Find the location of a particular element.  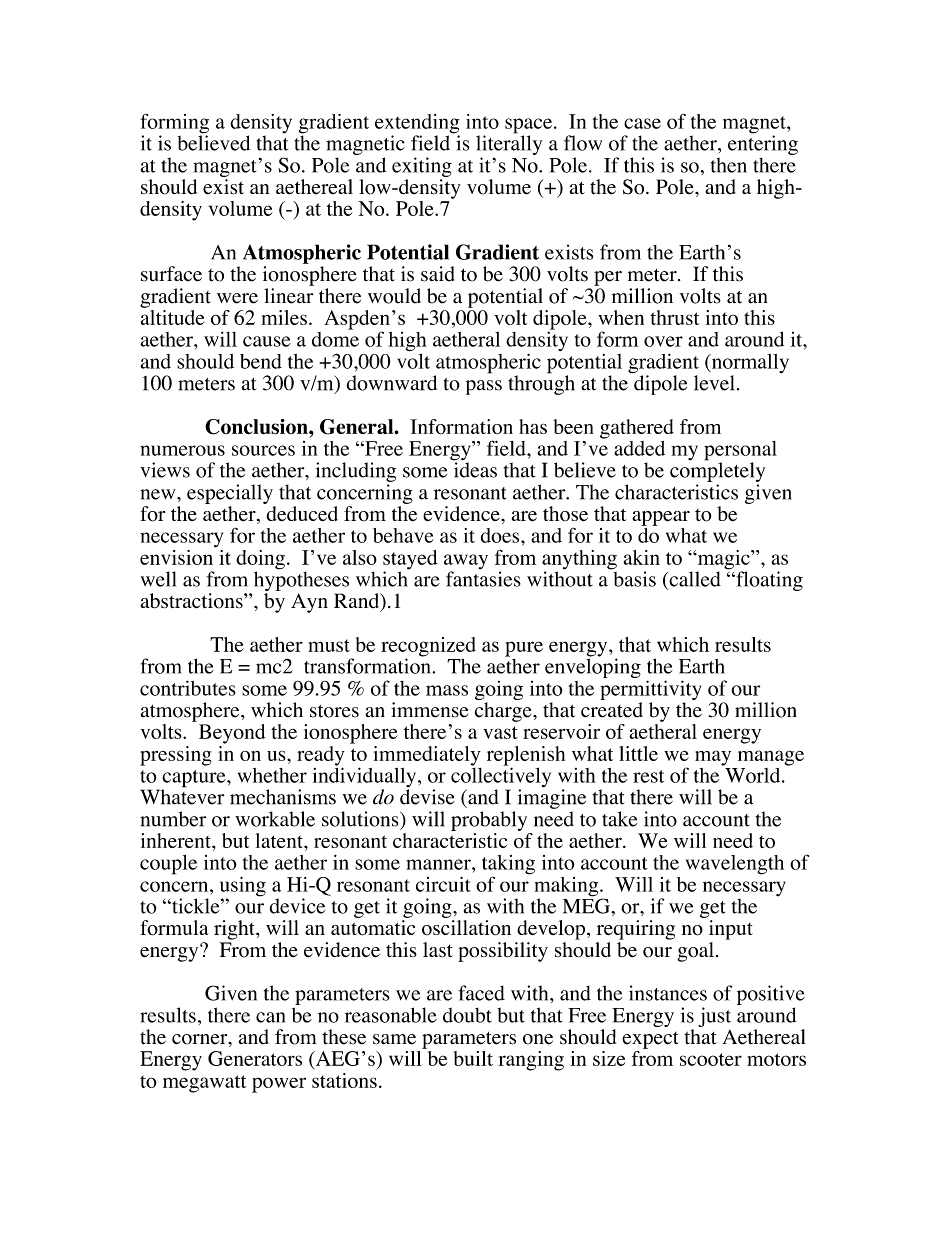

abstractions is located at coordinates (193, 601).
